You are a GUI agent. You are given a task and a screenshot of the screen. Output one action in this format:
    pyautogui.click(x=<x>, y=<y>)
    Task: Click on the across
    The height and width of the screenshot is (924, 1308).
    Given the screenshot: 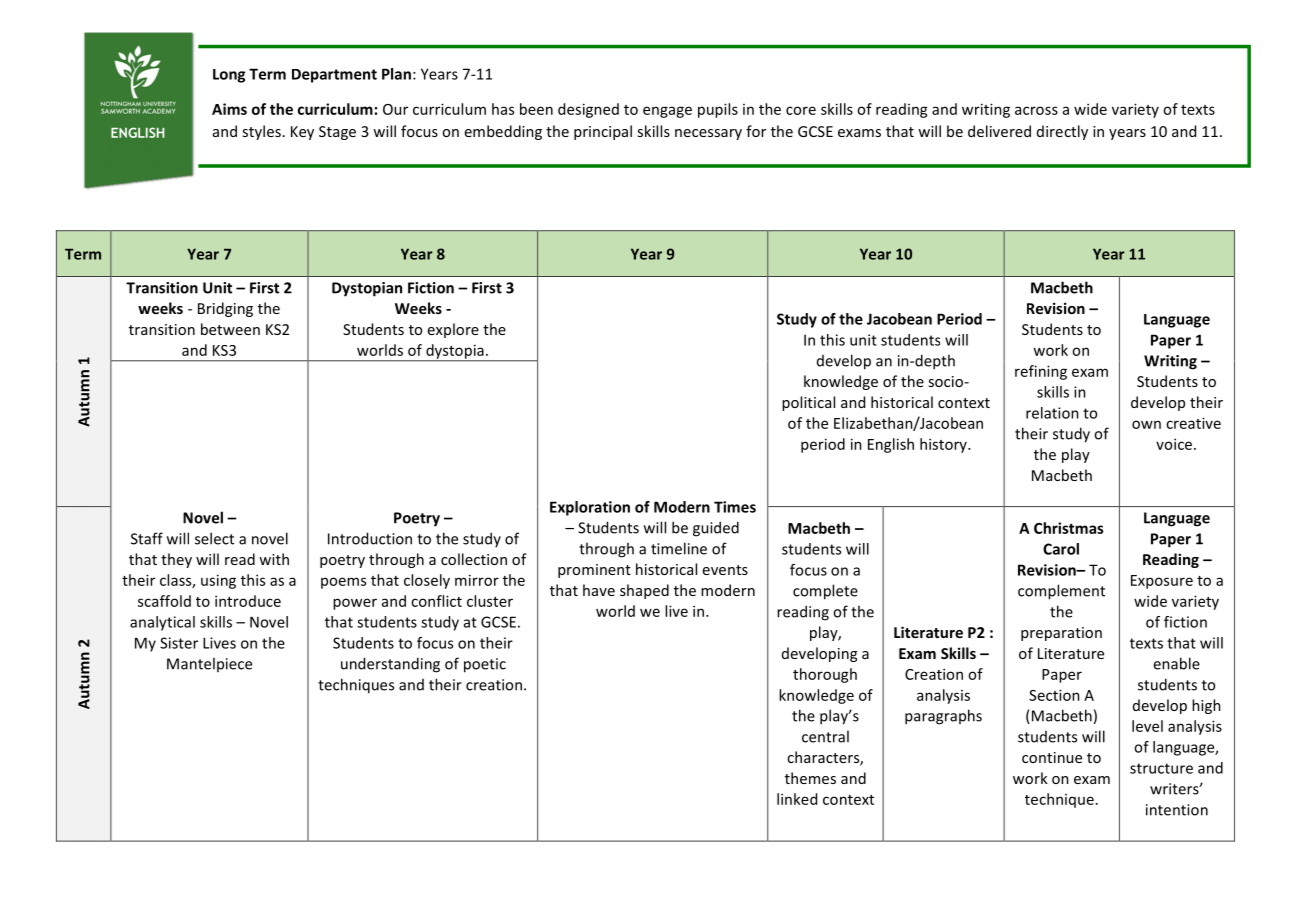 What is the action you would take?
    pyautogui.click(x=1036, y=110)
